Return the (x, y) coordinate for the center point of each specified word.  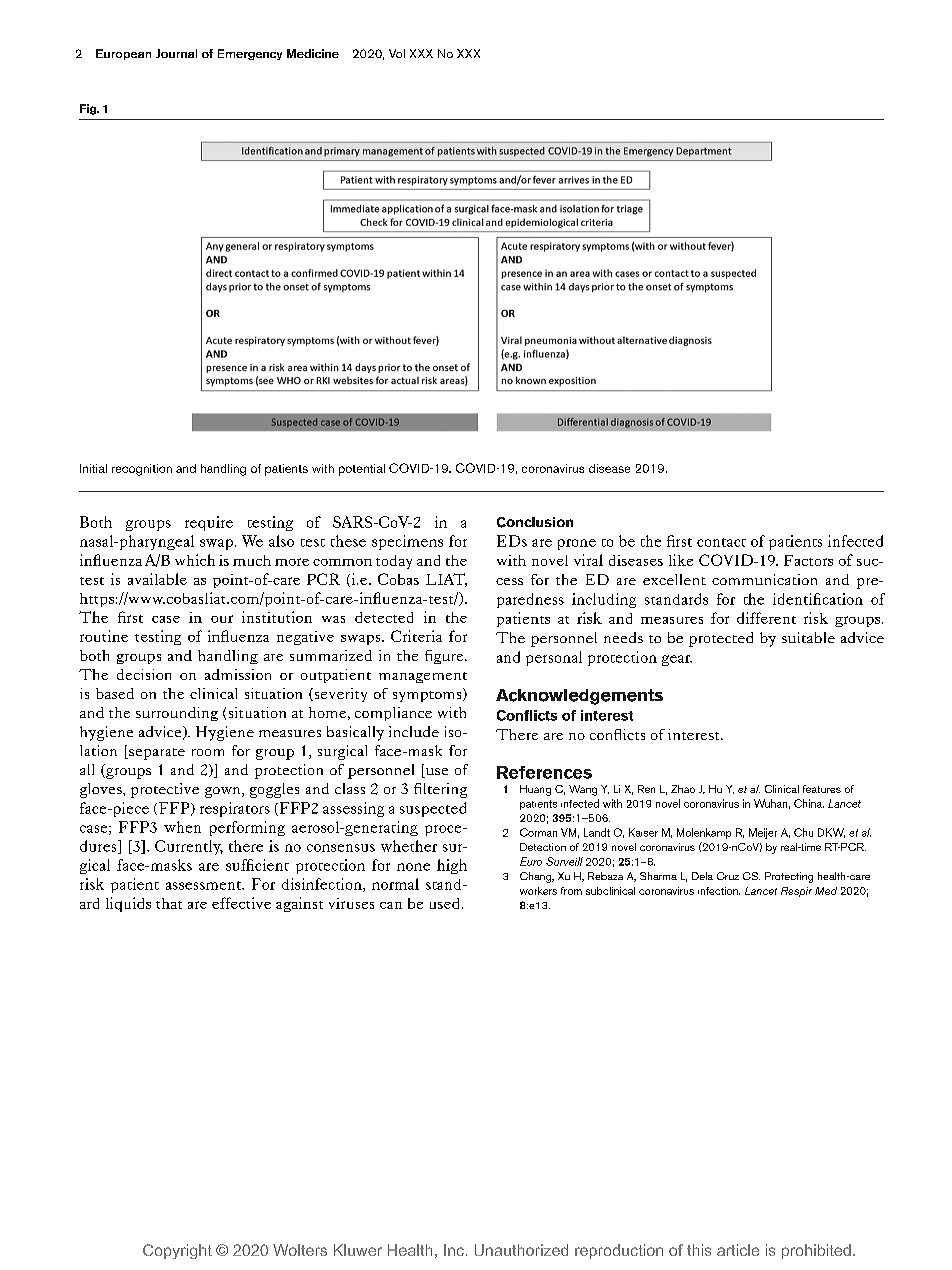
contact (721, 542)
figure (445, 657)
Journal (176, 53)
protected (721, 639)
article (738, 1250)
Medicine (313, 53)
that (169, 903)
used (444, 903)
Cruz (728, 876)
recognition (142, 470)
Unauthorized (521, 1250)
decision (144, 674)
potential (362, 470)
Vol (397, 53)
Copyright (177, 1251)
